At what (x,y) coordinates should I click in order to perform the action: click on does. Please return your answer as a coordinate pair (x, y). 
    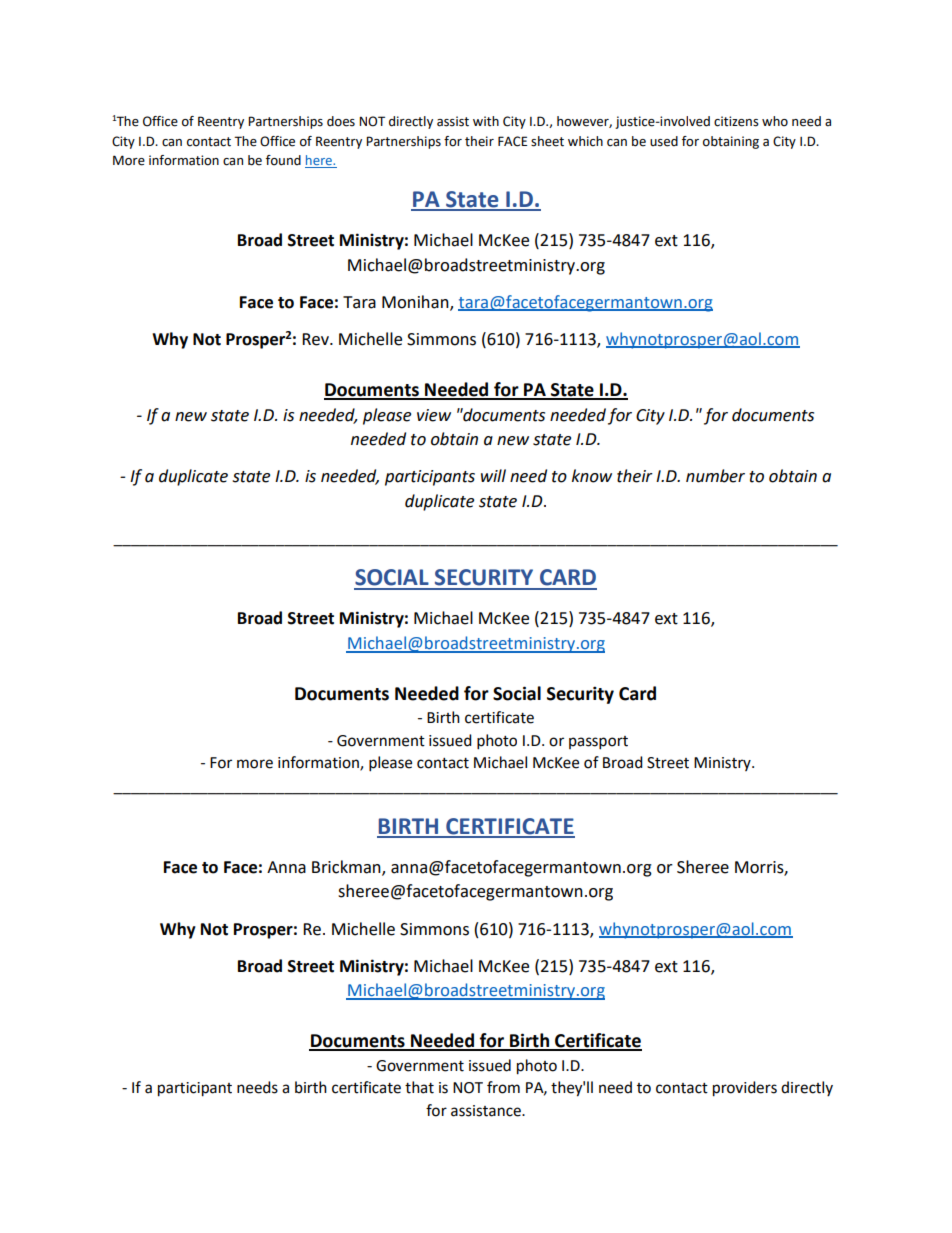
    Looking at the image, I should click on (341, 121).
